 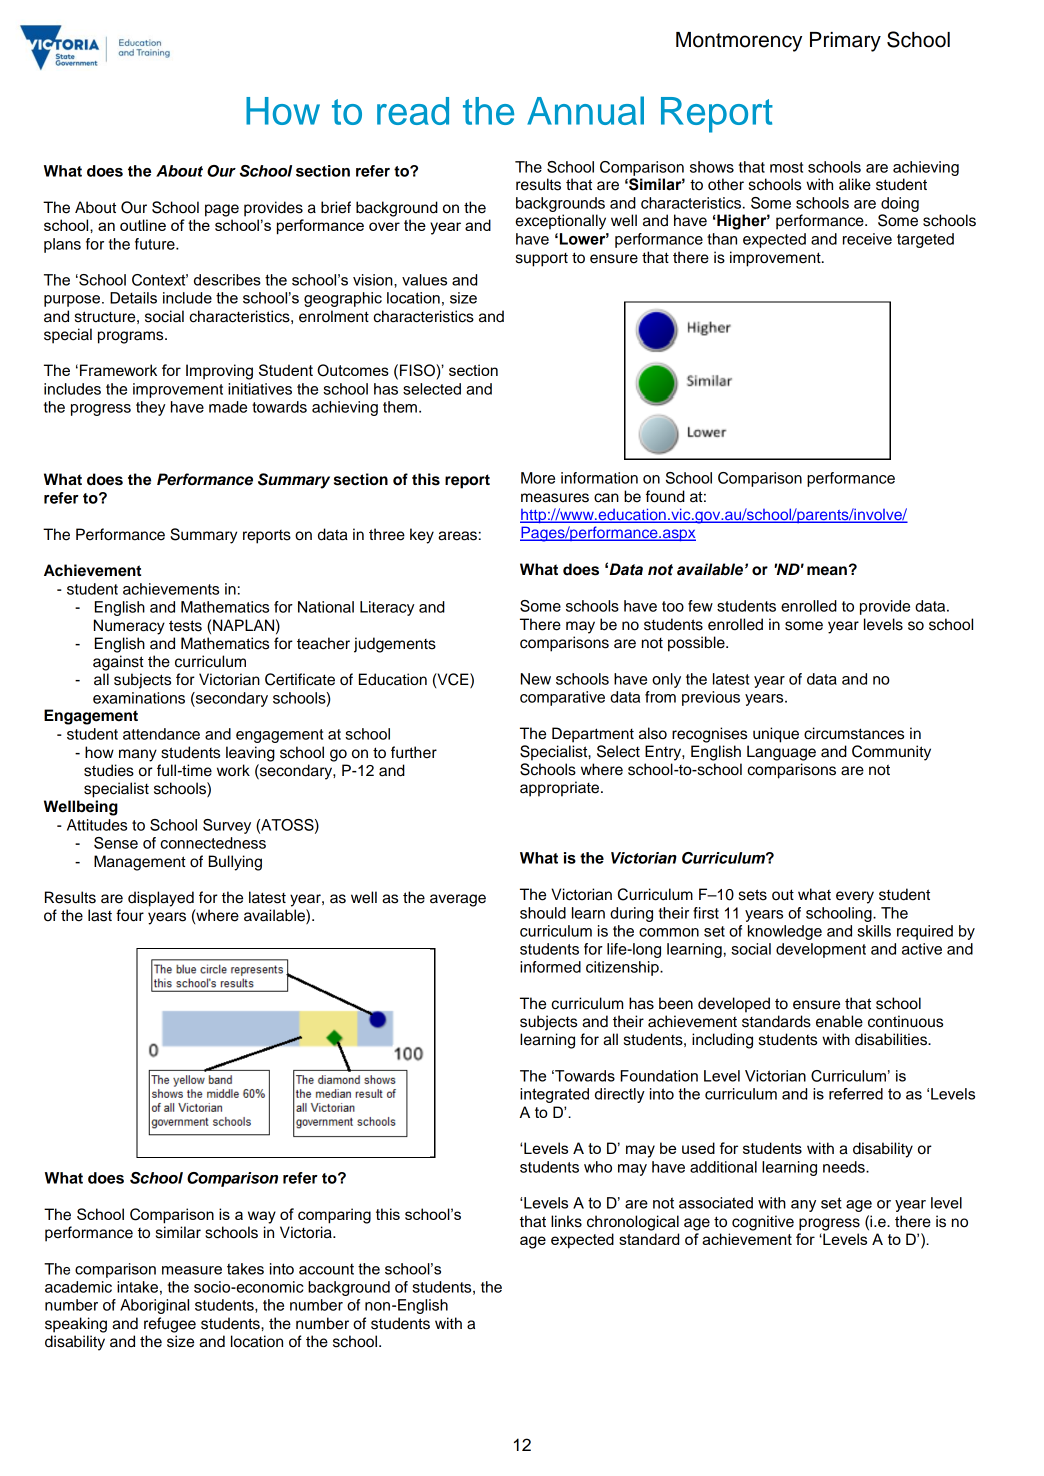 I want to click on four, so click(x=130, y=915).
